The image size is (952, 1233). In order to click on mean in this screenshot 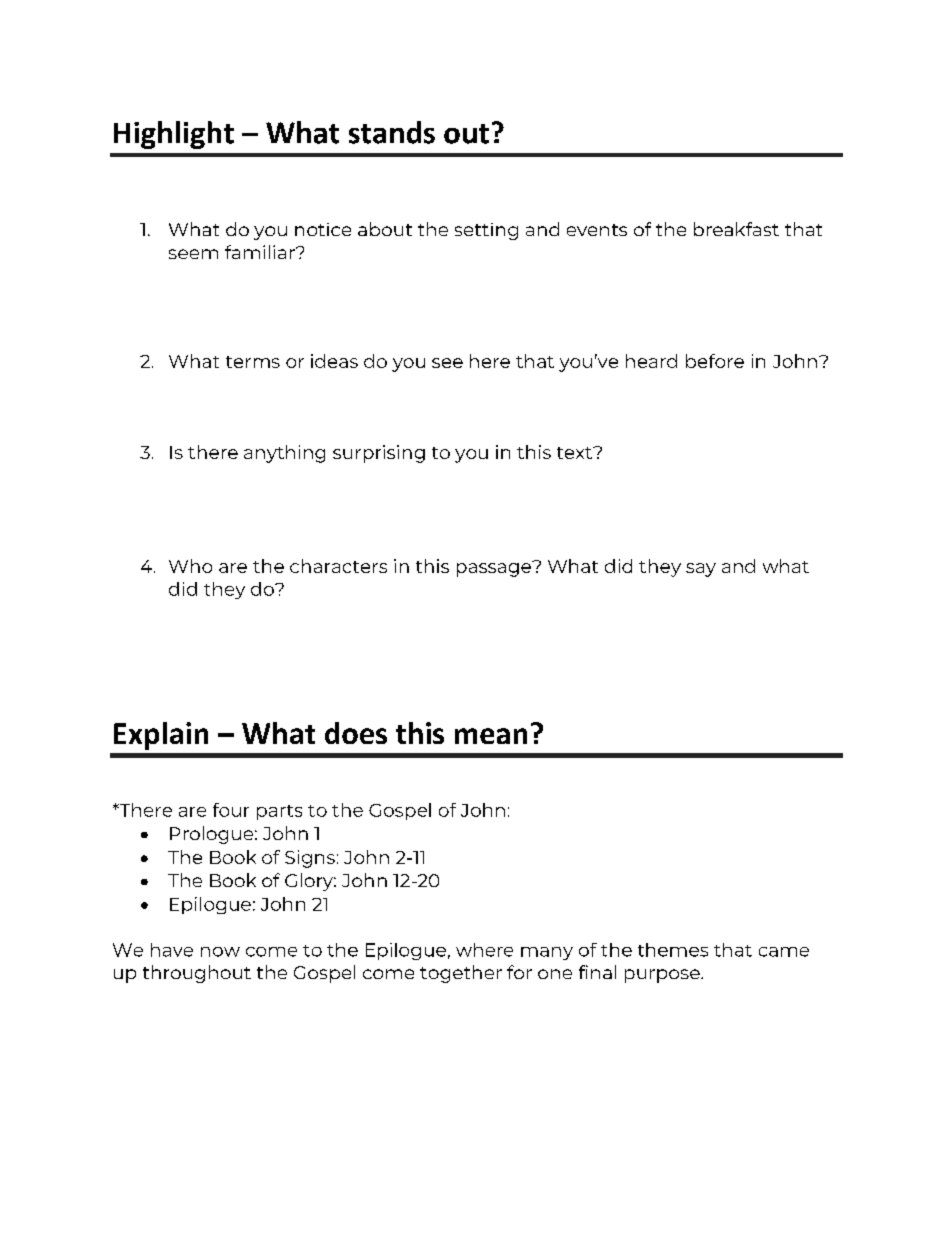, I will do `click(491, 736)`.
